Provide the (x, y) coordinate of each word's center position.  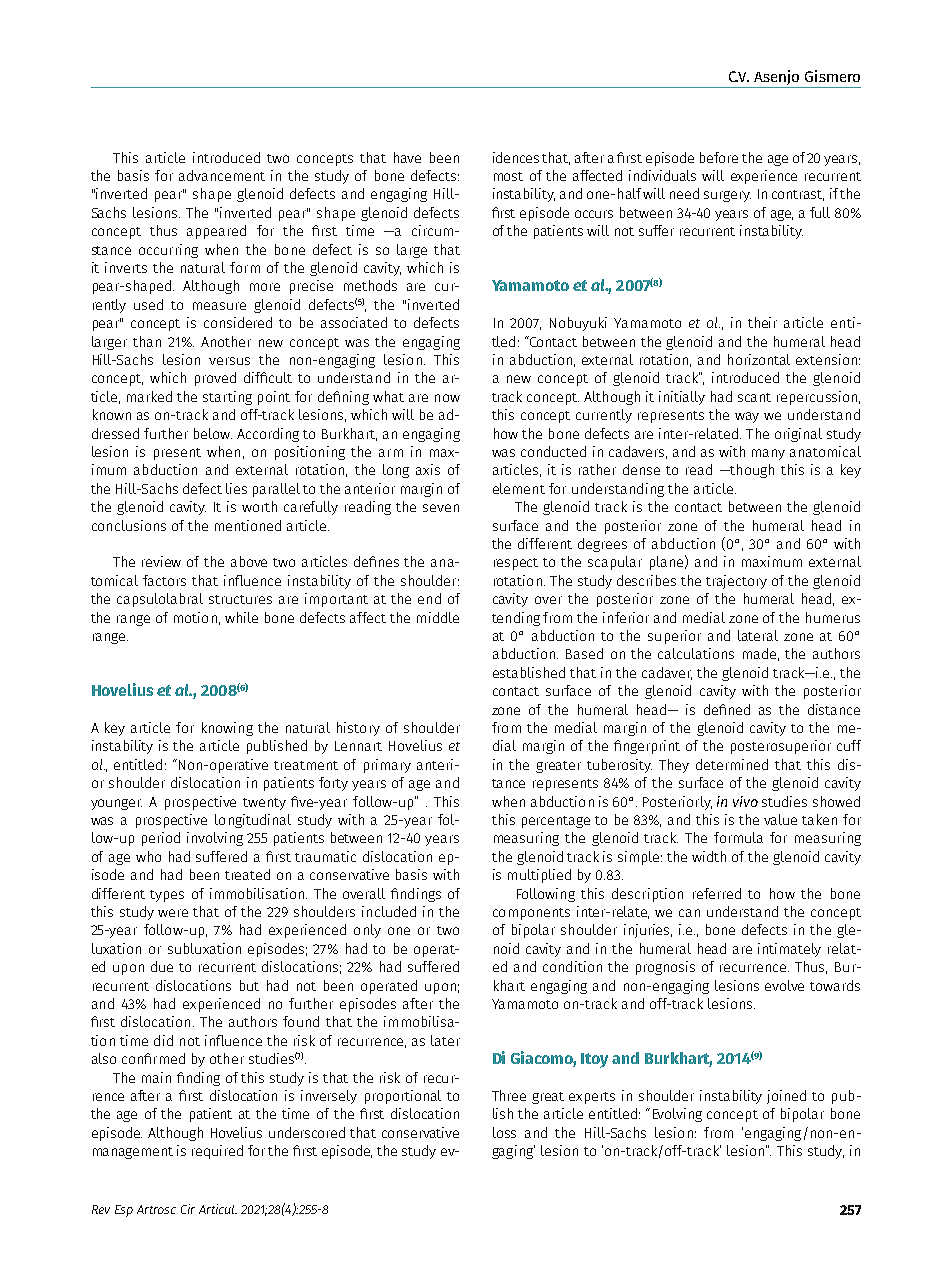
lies (236, 488)
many (768, 454)
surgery (727, 196)
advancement (222, 175)
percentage (556, 822)
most (508, 176)
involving (215, 839)
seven (441, 508)
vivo (745, 801)
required (217, 1152)
